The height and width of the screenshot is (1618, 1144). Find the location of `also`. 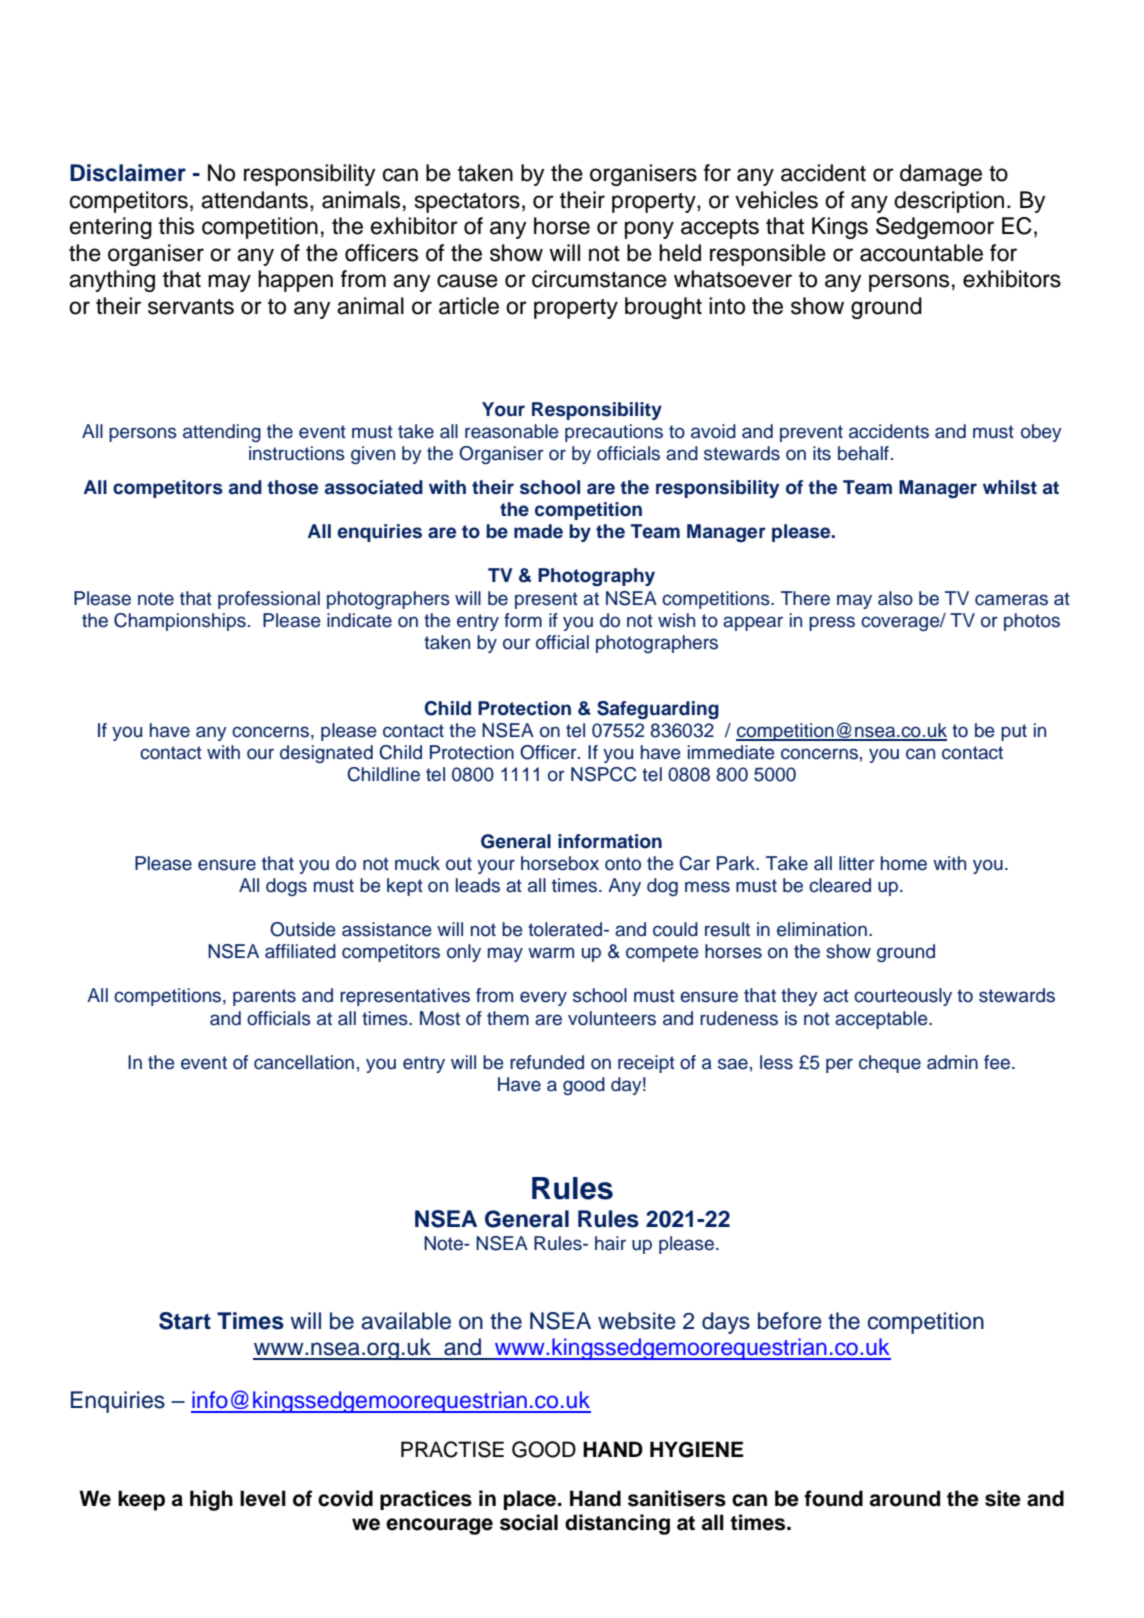

also is located at coordinates (895, 598).
